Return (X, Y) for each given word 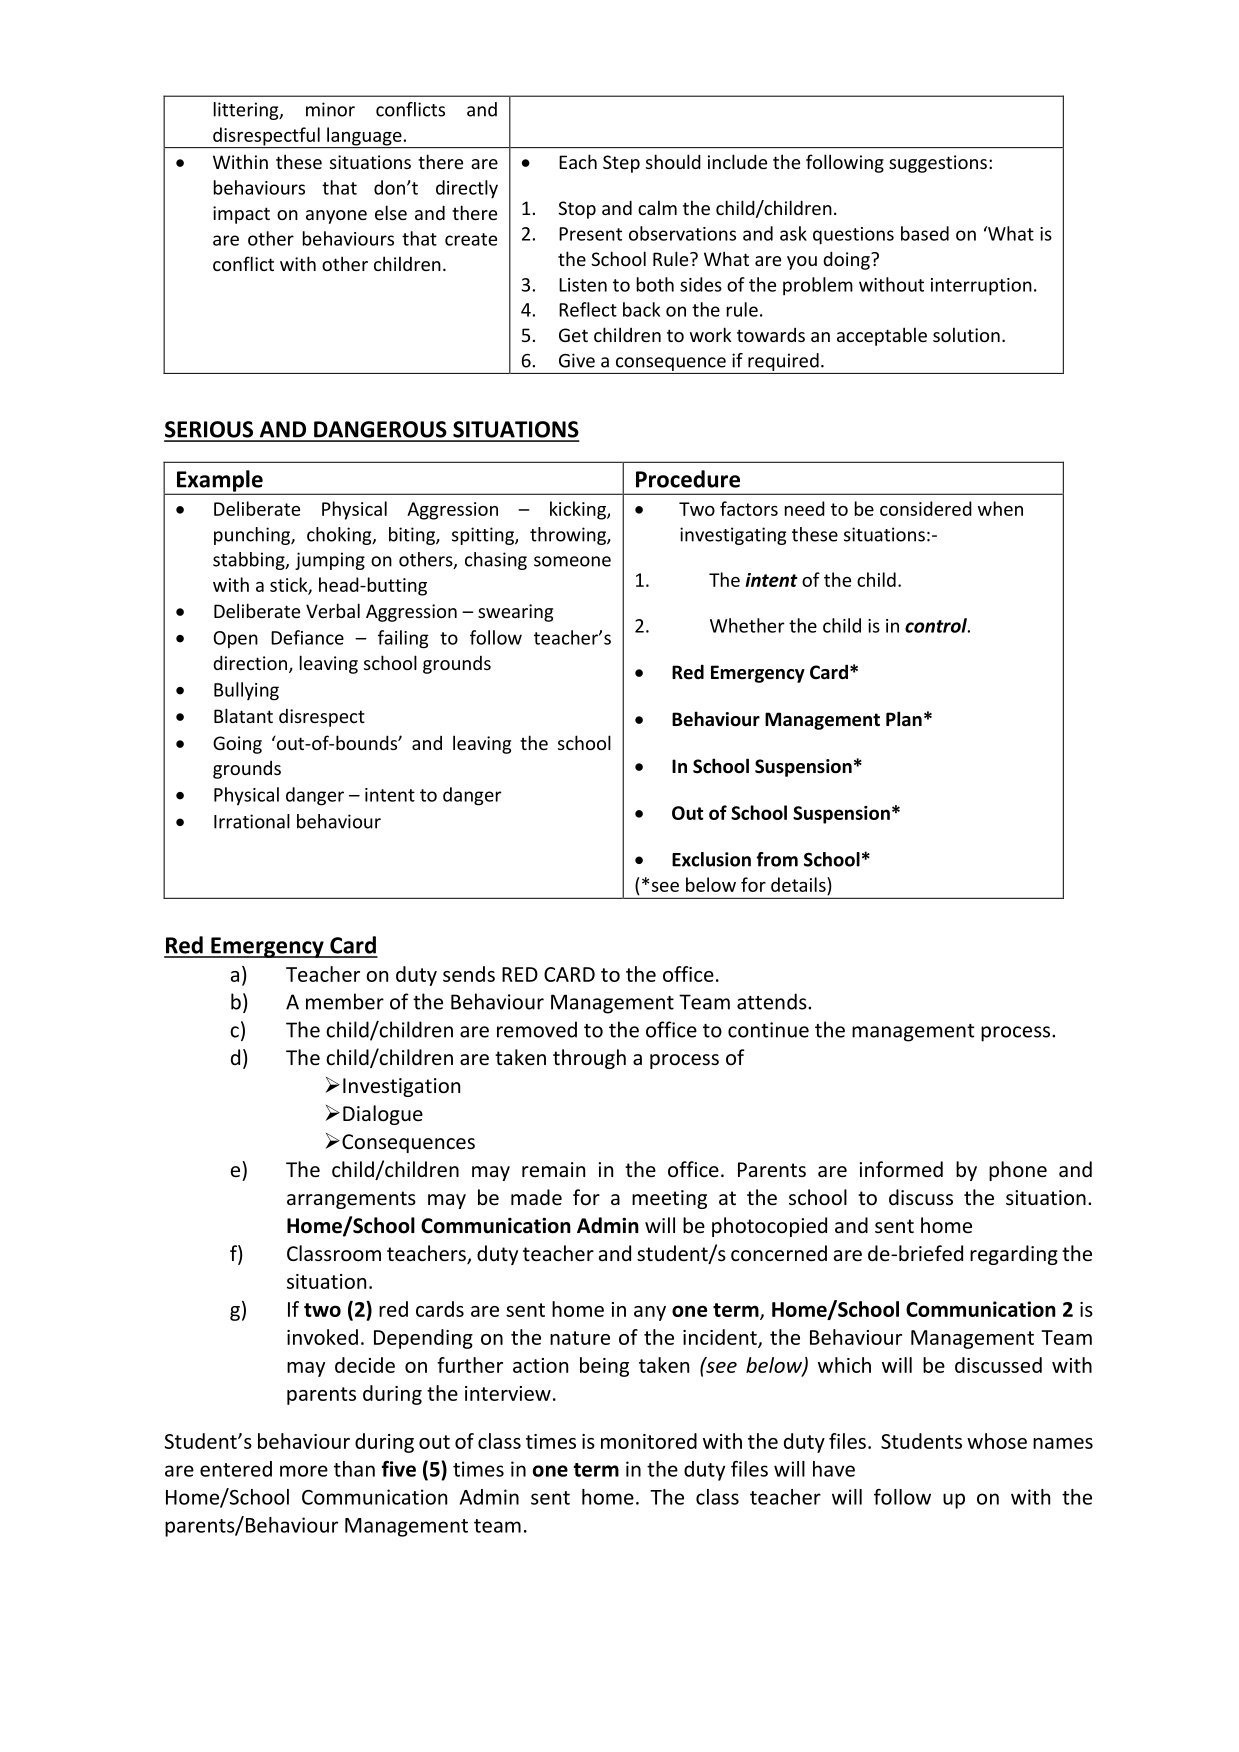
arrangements (351, 1200)
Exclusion (711, 859)
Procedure (688, 479)
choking (340, 536)
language (364, 137)
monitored (649, 1441)
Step (621, 164)
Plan (904, 719)
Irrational (252, 821)
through (589, 1059)
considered (926, 508)
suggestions (938, 164)
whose (997, 1441)
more (304, 1471)
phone (1018, 1171)
